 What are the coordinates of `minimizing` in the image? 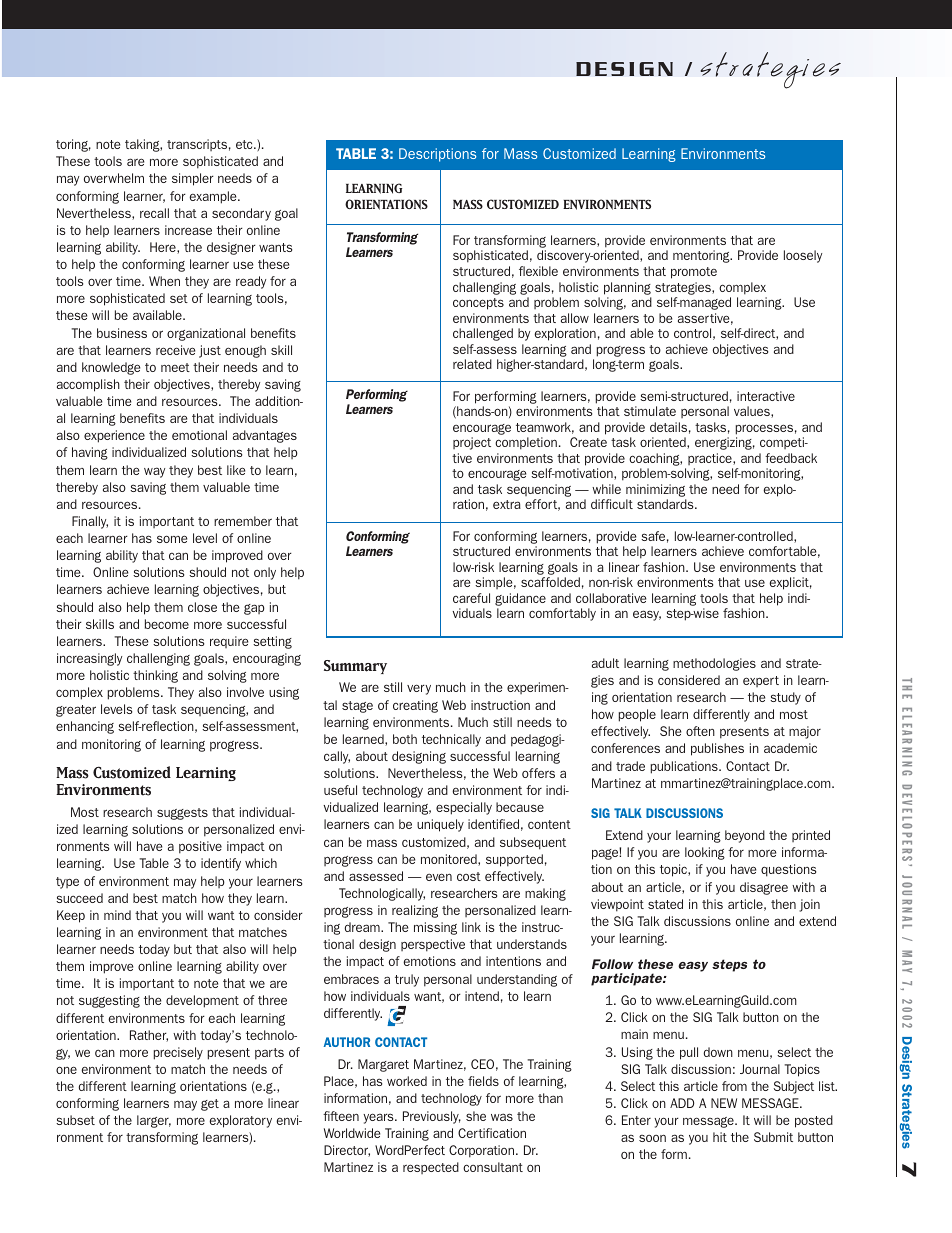 It's located at (656, 492).
